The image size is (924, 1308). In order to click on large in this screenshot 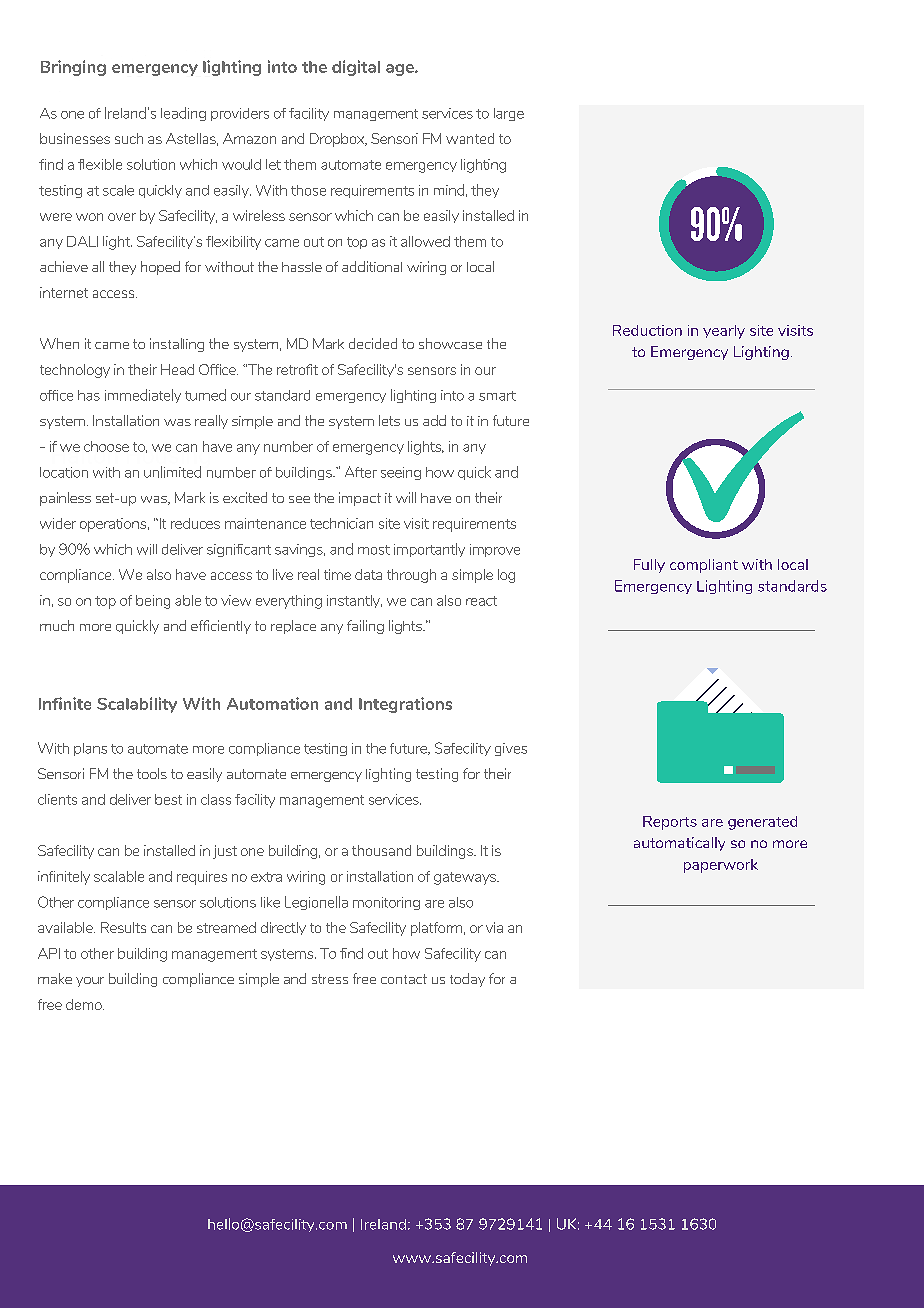, I will do `click(509, 114)`.
